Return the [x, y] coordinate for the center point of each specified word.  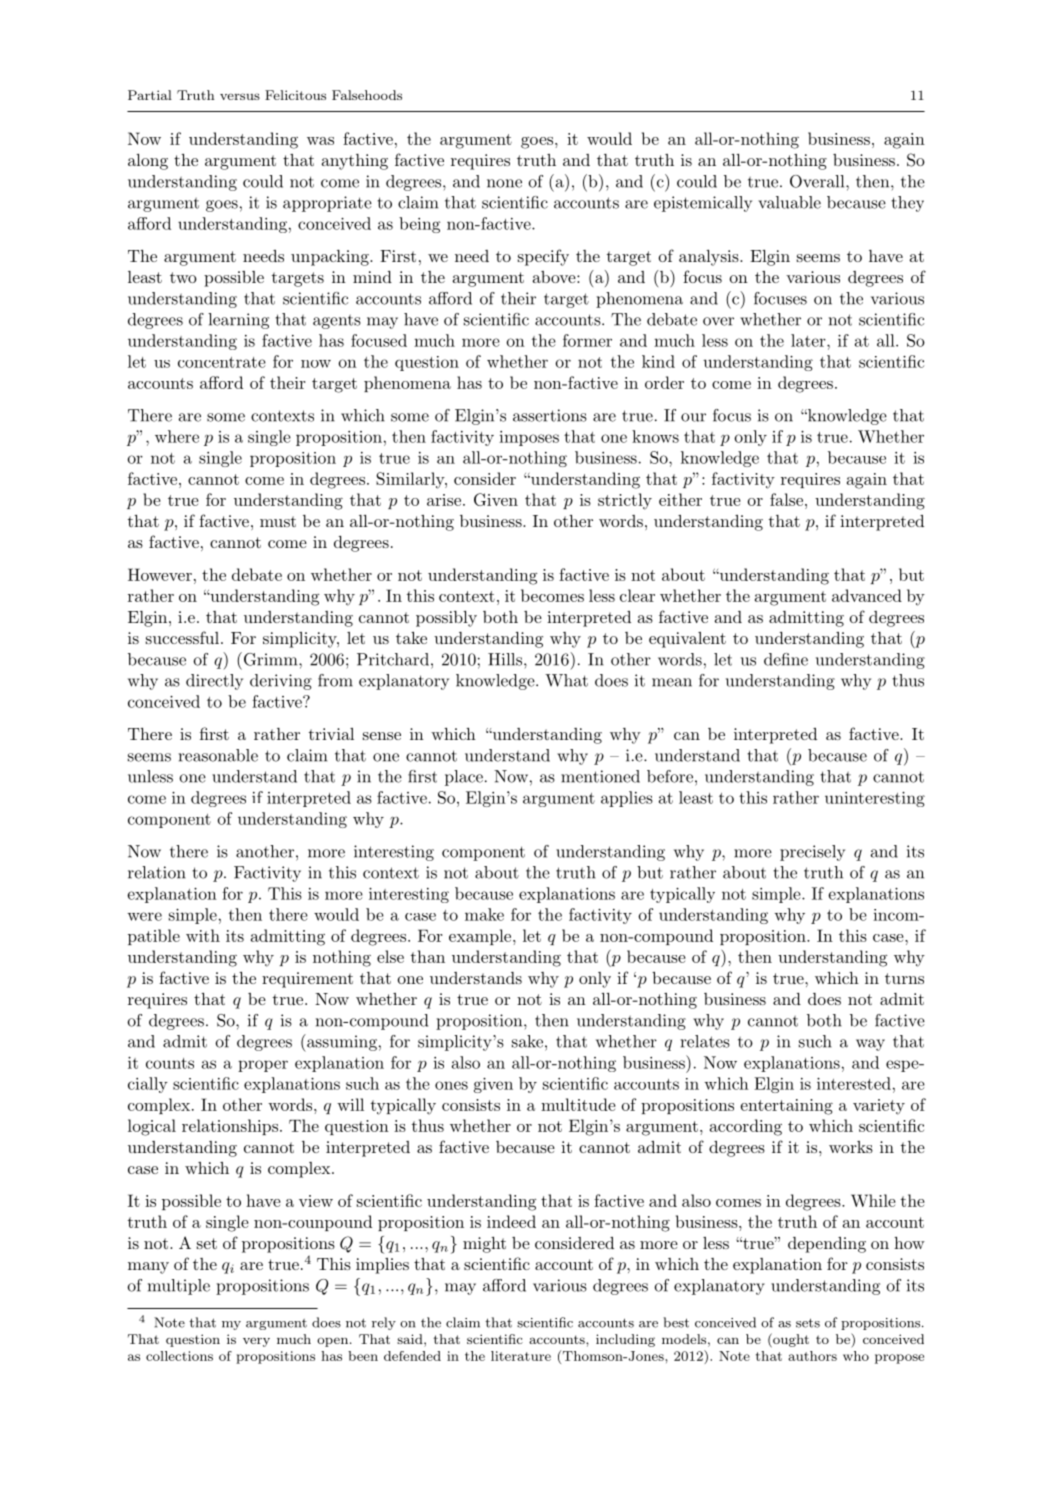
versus [240, 96]
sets [808, 1323]
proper [263, 1066]
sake [527, 1041]
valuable [789, 202]
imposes [529, 438]
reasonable [218, 755]
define [786, 659]
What [566, 680]
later [808, 340]
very [256, 1342]
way [870, 1045]
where [177, 436]
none [504, 183]
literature [521, 1356]
